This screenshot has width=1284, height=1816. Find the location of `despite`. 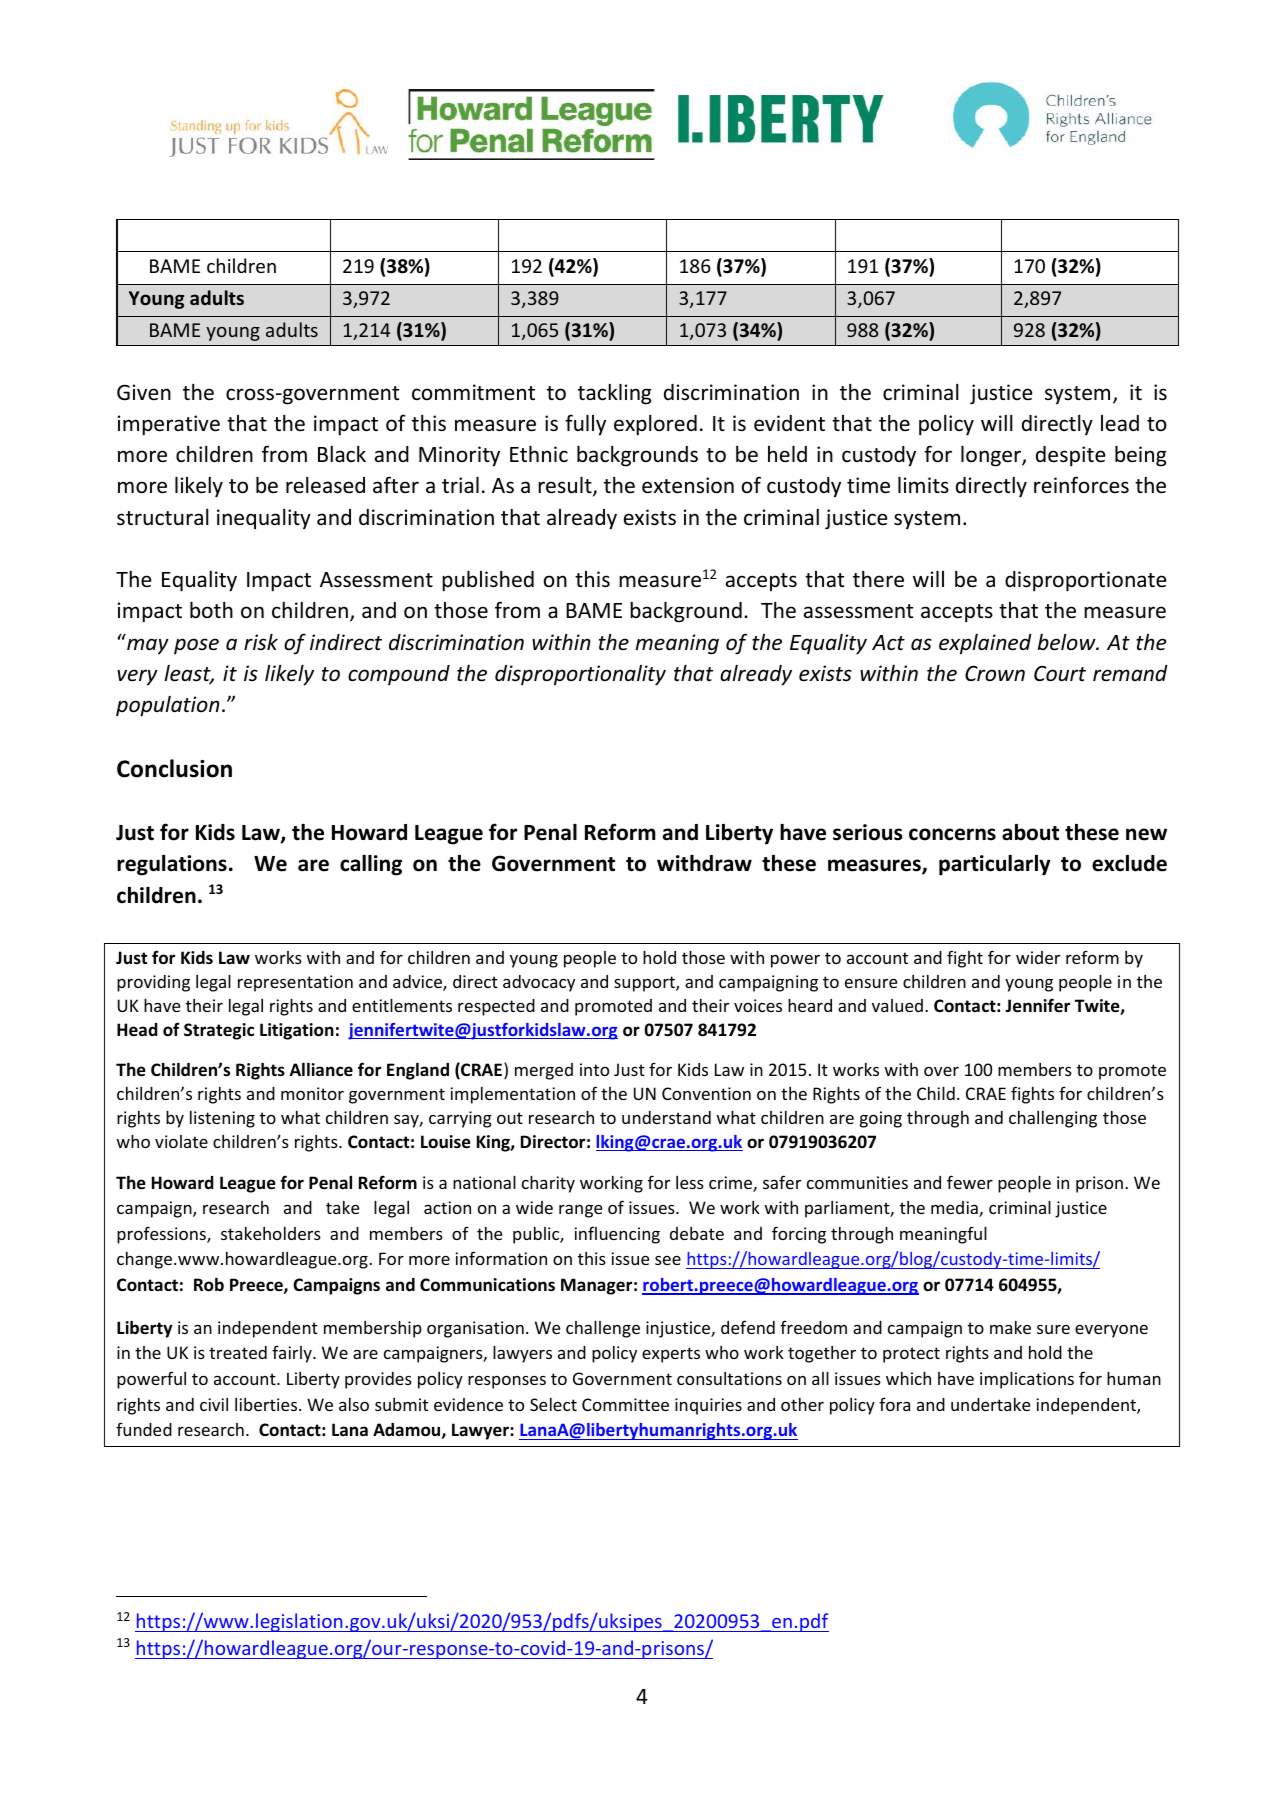

despite is located at coordinates (1071, 456).
